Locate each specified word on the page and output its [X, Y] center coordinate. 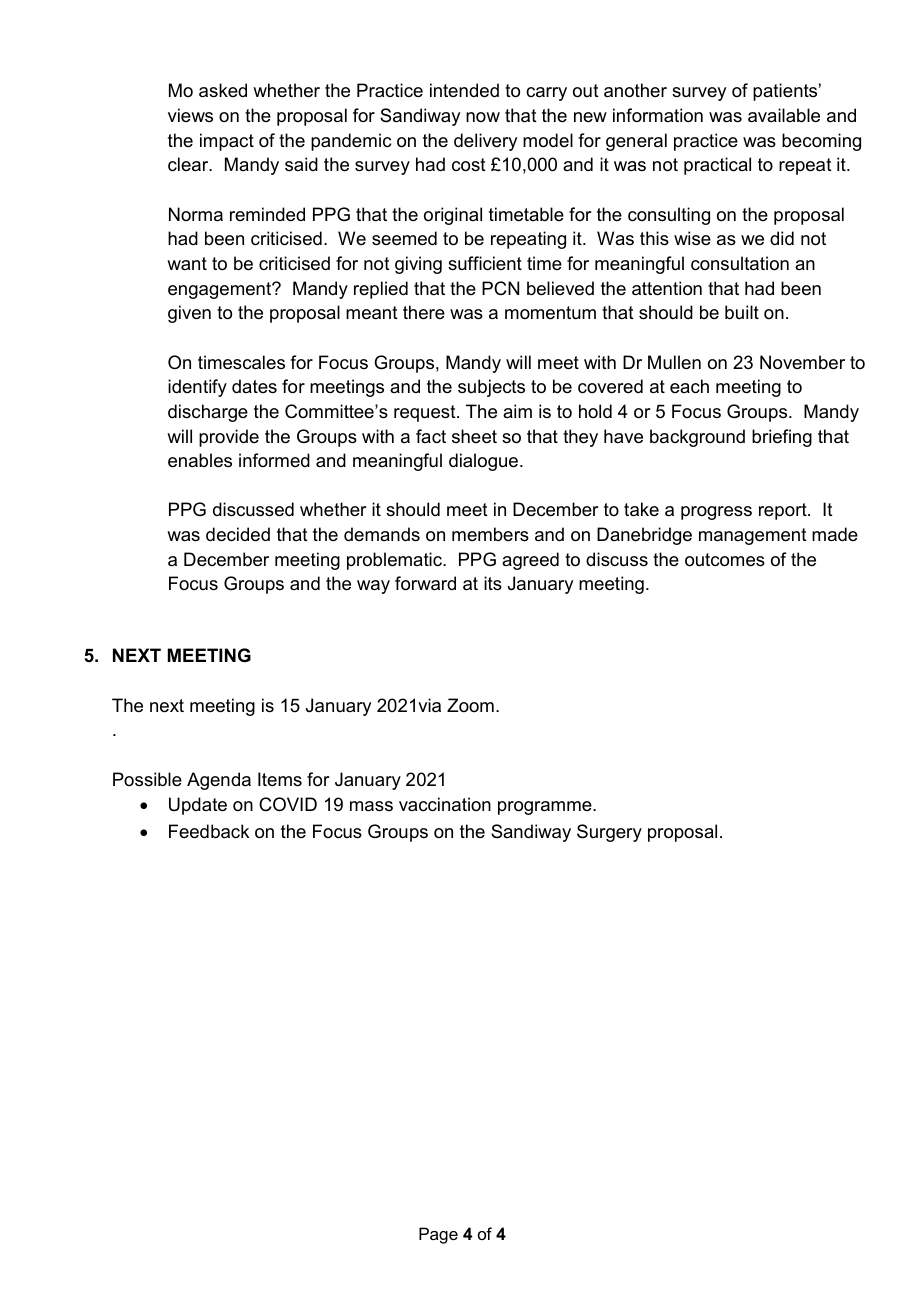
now [483, 117]
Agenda [219, 781]
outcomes [725, 560]
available [784, 115]
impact [227, 142]
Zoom [470, 705]
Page [438, 1235]
